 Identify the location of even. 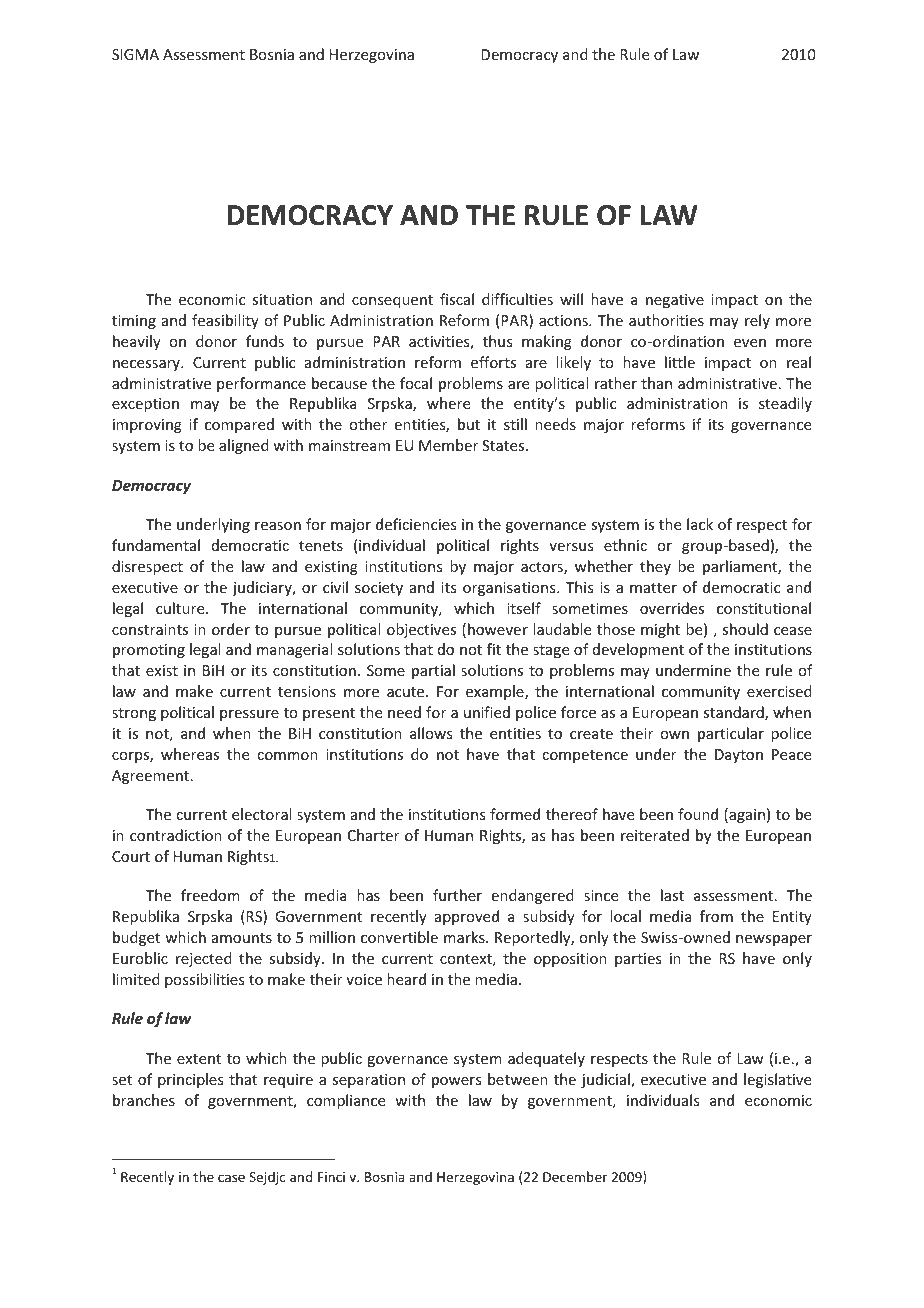
(750, 343).
